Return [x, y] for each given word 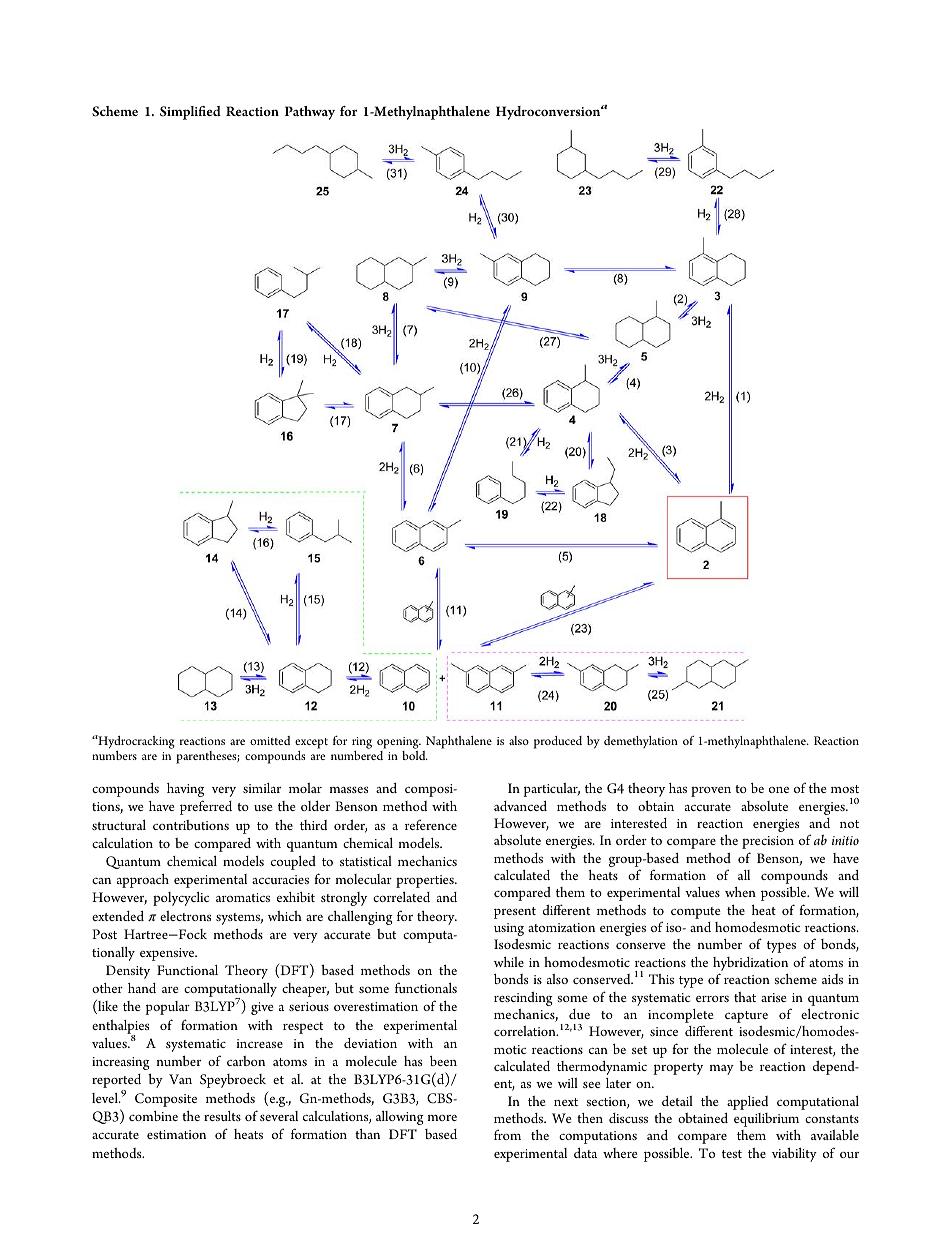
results [222, 1116]
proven [711, 791]
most [845, 789]
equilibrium [766, 1120]
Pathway [310, 113]
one [779, 790]
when [740, 892]
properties [426, 881]
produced [558, 742]
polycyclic [181, 899]
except [311, 743]
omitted [270, 740]
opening [399, 743]
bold [415, 755]
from [507, 1134]
